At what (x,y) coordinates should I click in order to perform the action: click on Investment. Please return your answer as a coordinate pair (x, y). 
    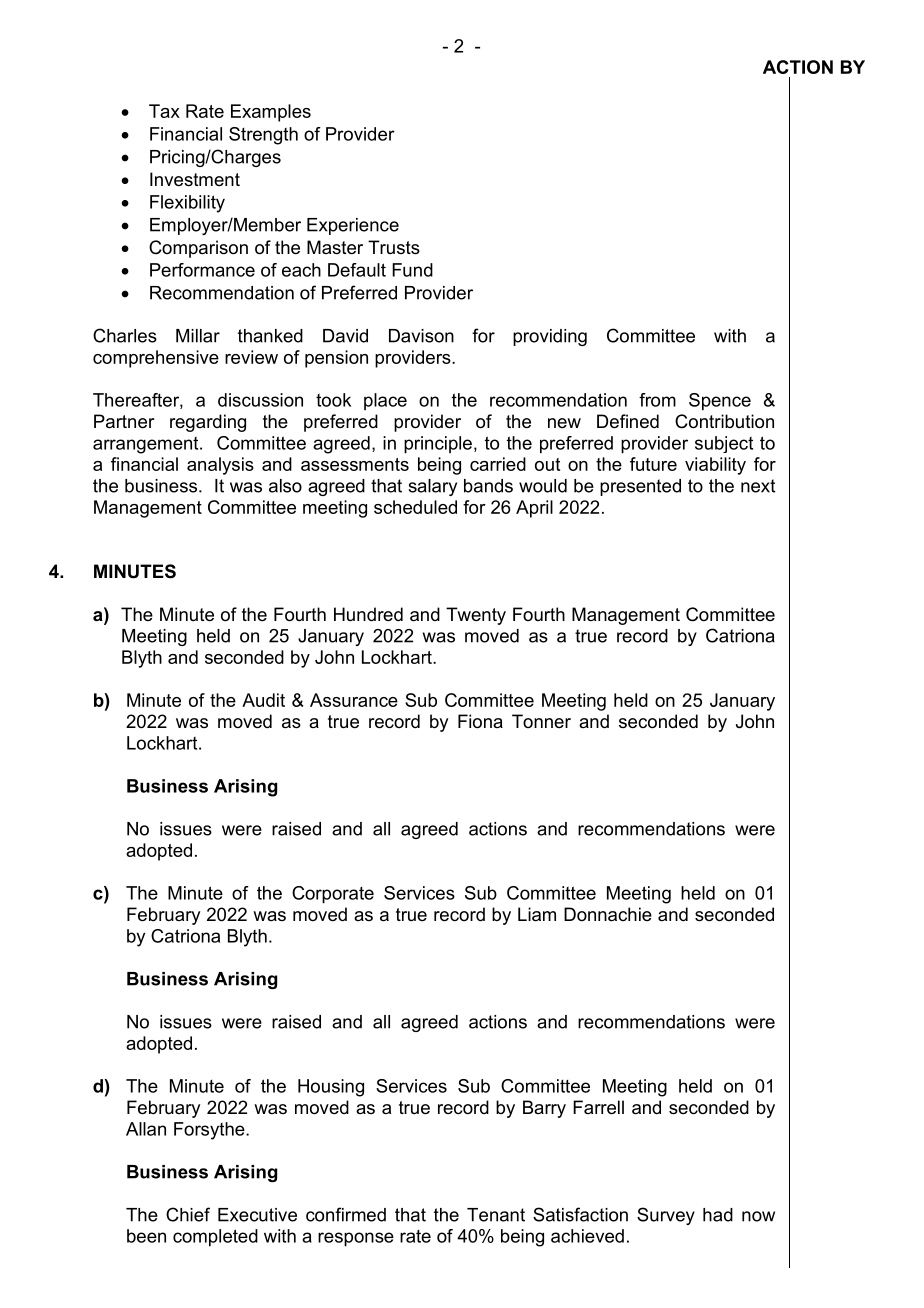
    Looking at the image, I should click on (195, 179).
